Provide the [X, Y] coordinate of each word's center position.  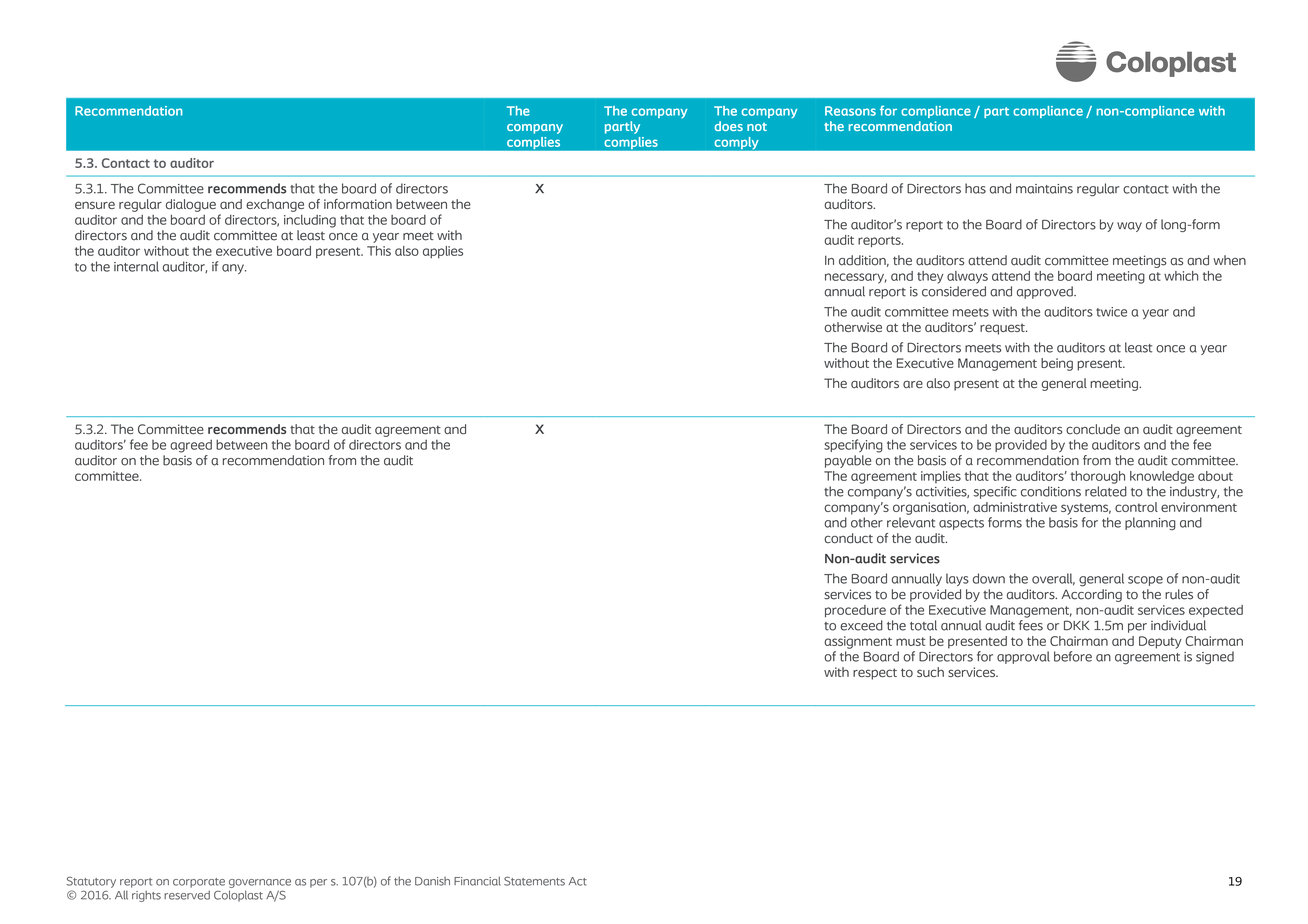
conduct [848, 538]
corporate [199, 883]
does [729, 126]
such [930, 672]
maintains [1044, 189]
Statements [534, 881]
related [1106, 491]
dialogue [191, 205]
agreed [191, 446]
